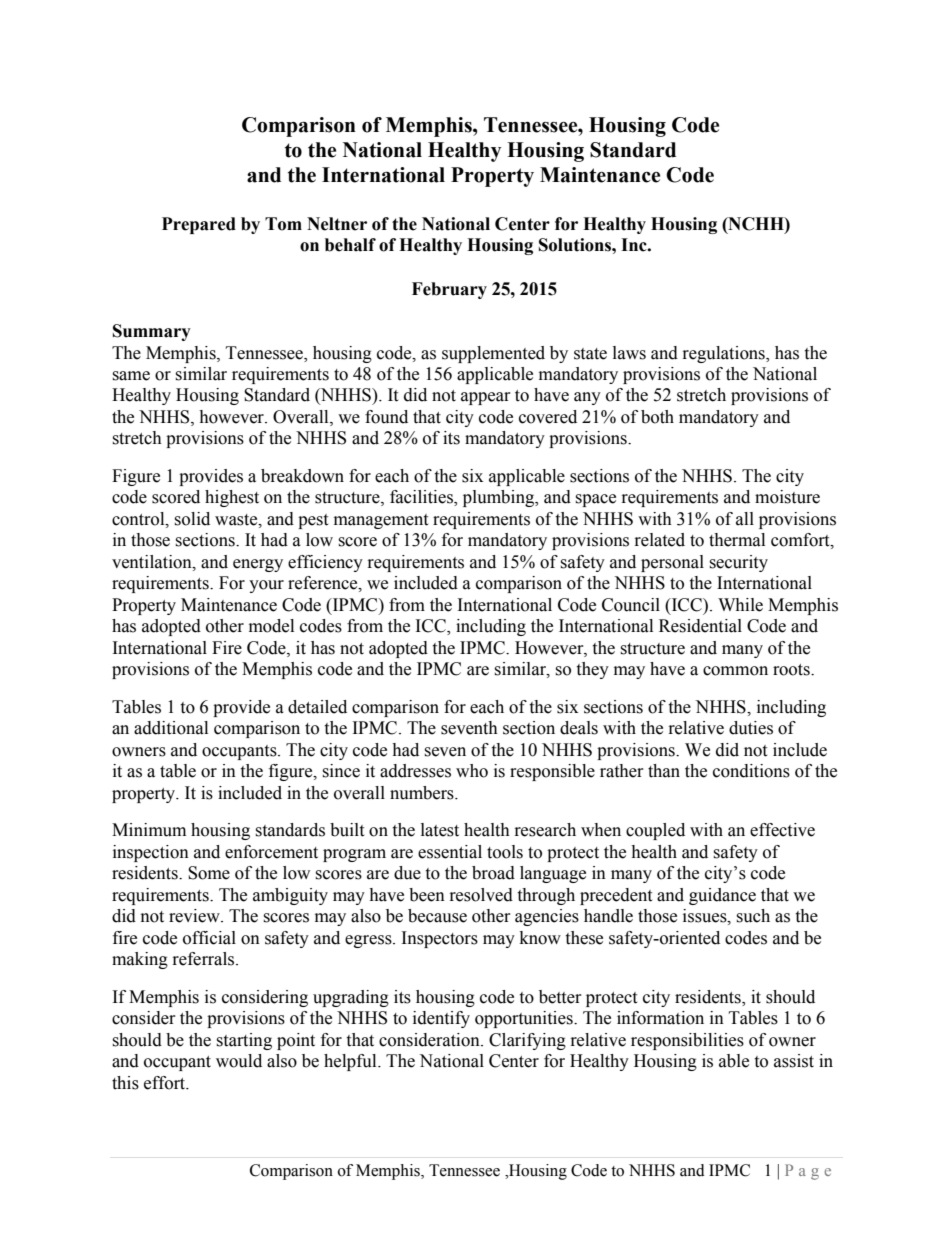 This screenshot has height=1233, width=952. I want to click on February, so click(449, 290).
